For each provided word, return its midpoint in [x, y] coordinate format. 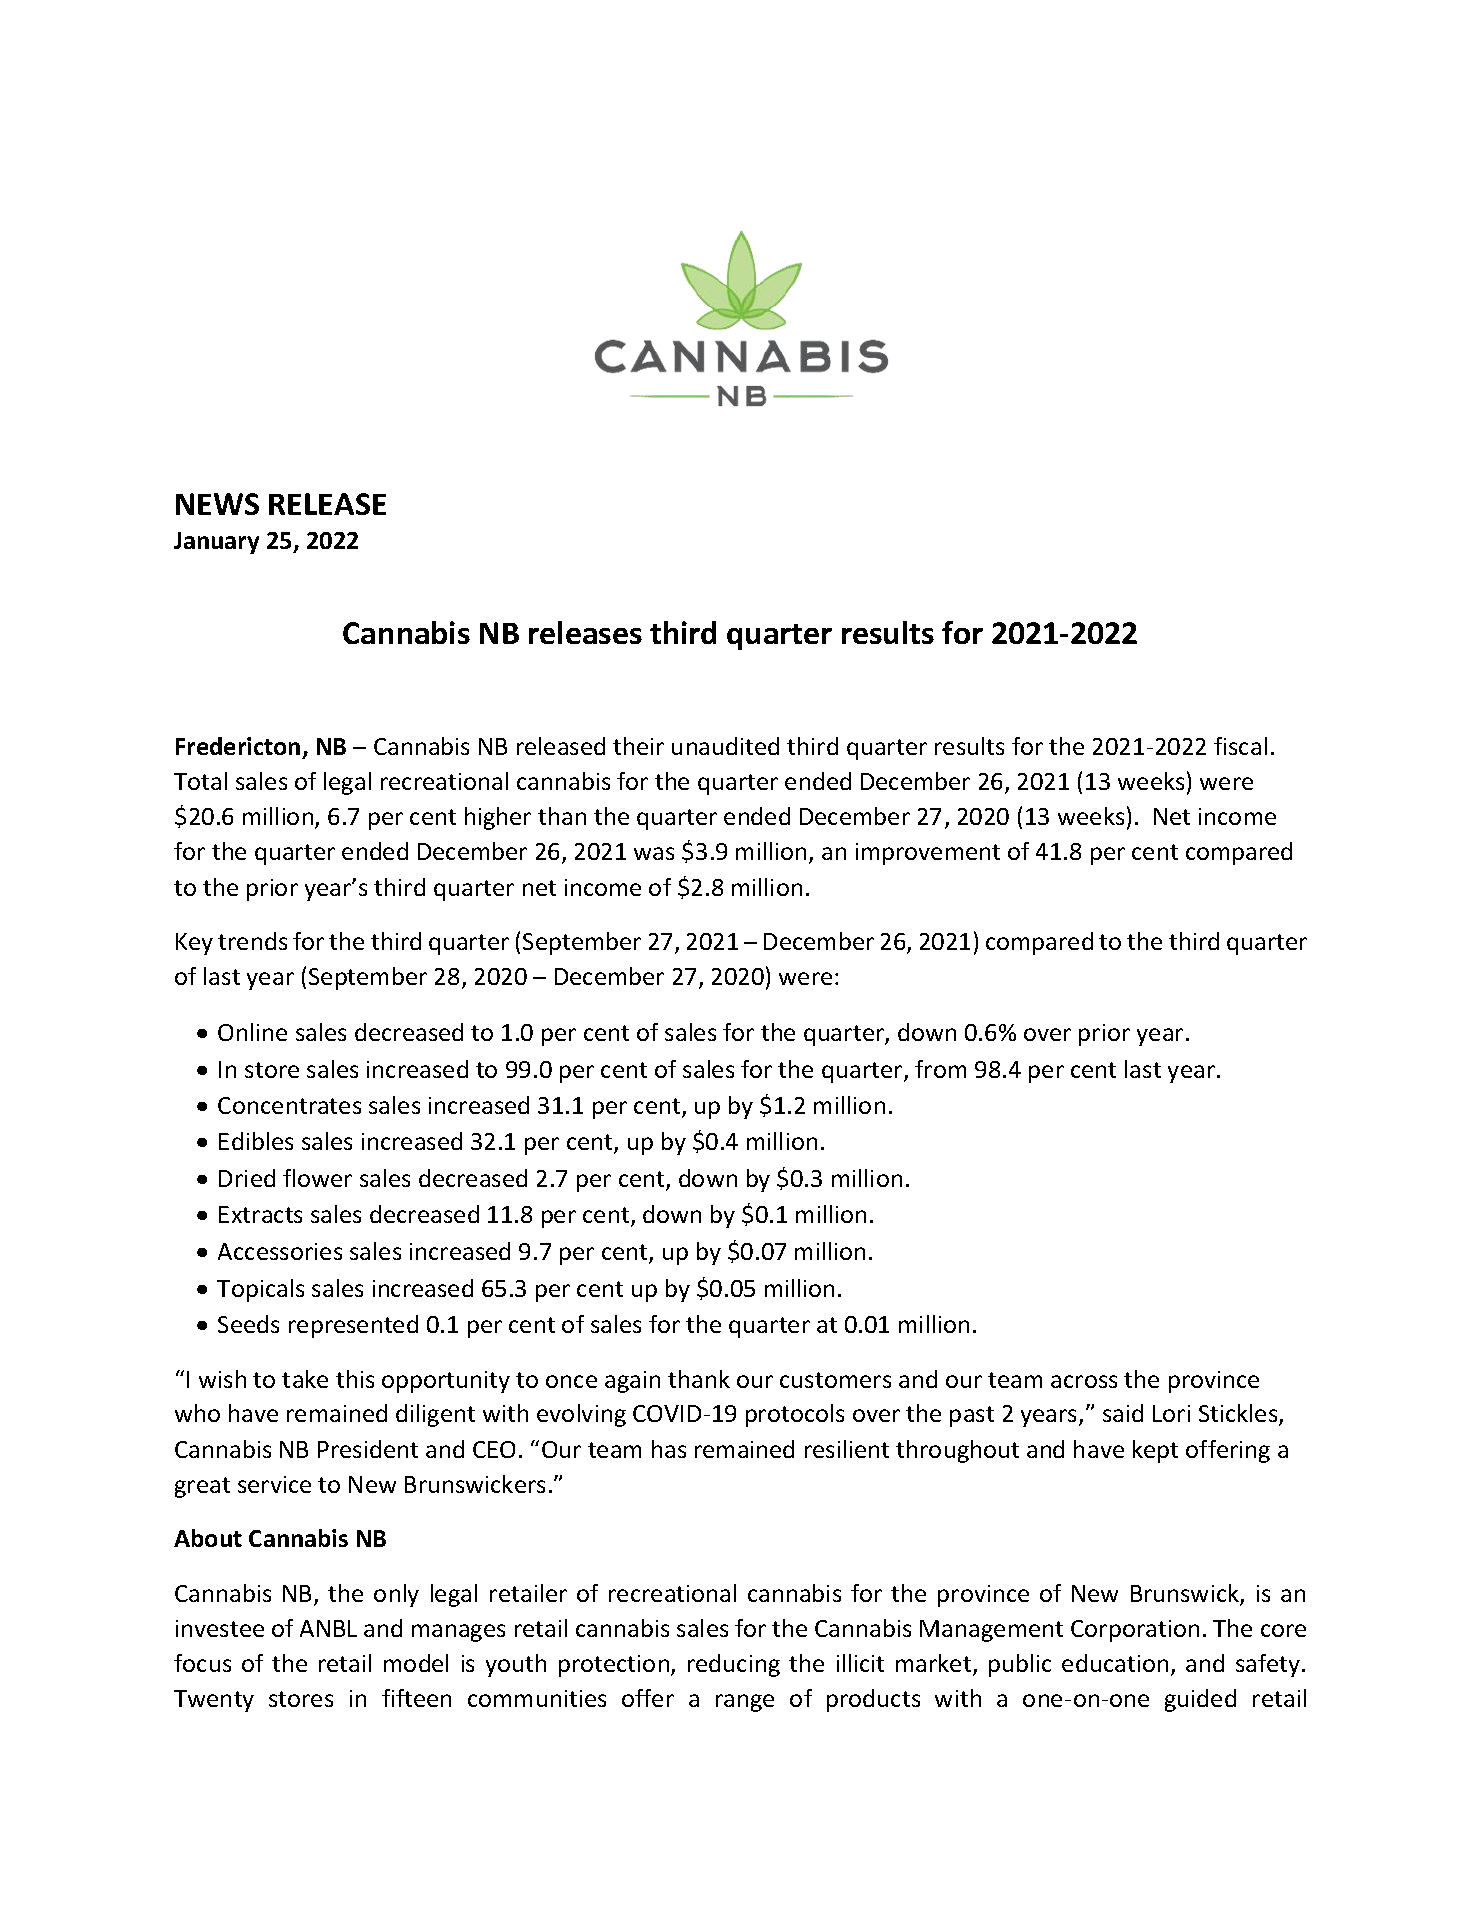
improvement [928, 854]
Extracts [260, 1214]
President [368, 1449]
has [669, 1449]
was [654, 853]
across [1084, 1381]
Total [200, 781]
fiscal [1240, 746]
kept [1155, 1451]
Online [252, 1032]
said [1123, 1413]
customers [835, 1380]
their [638, 746]
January [216, 543]
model [416, 1663]
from [940, 1069]
